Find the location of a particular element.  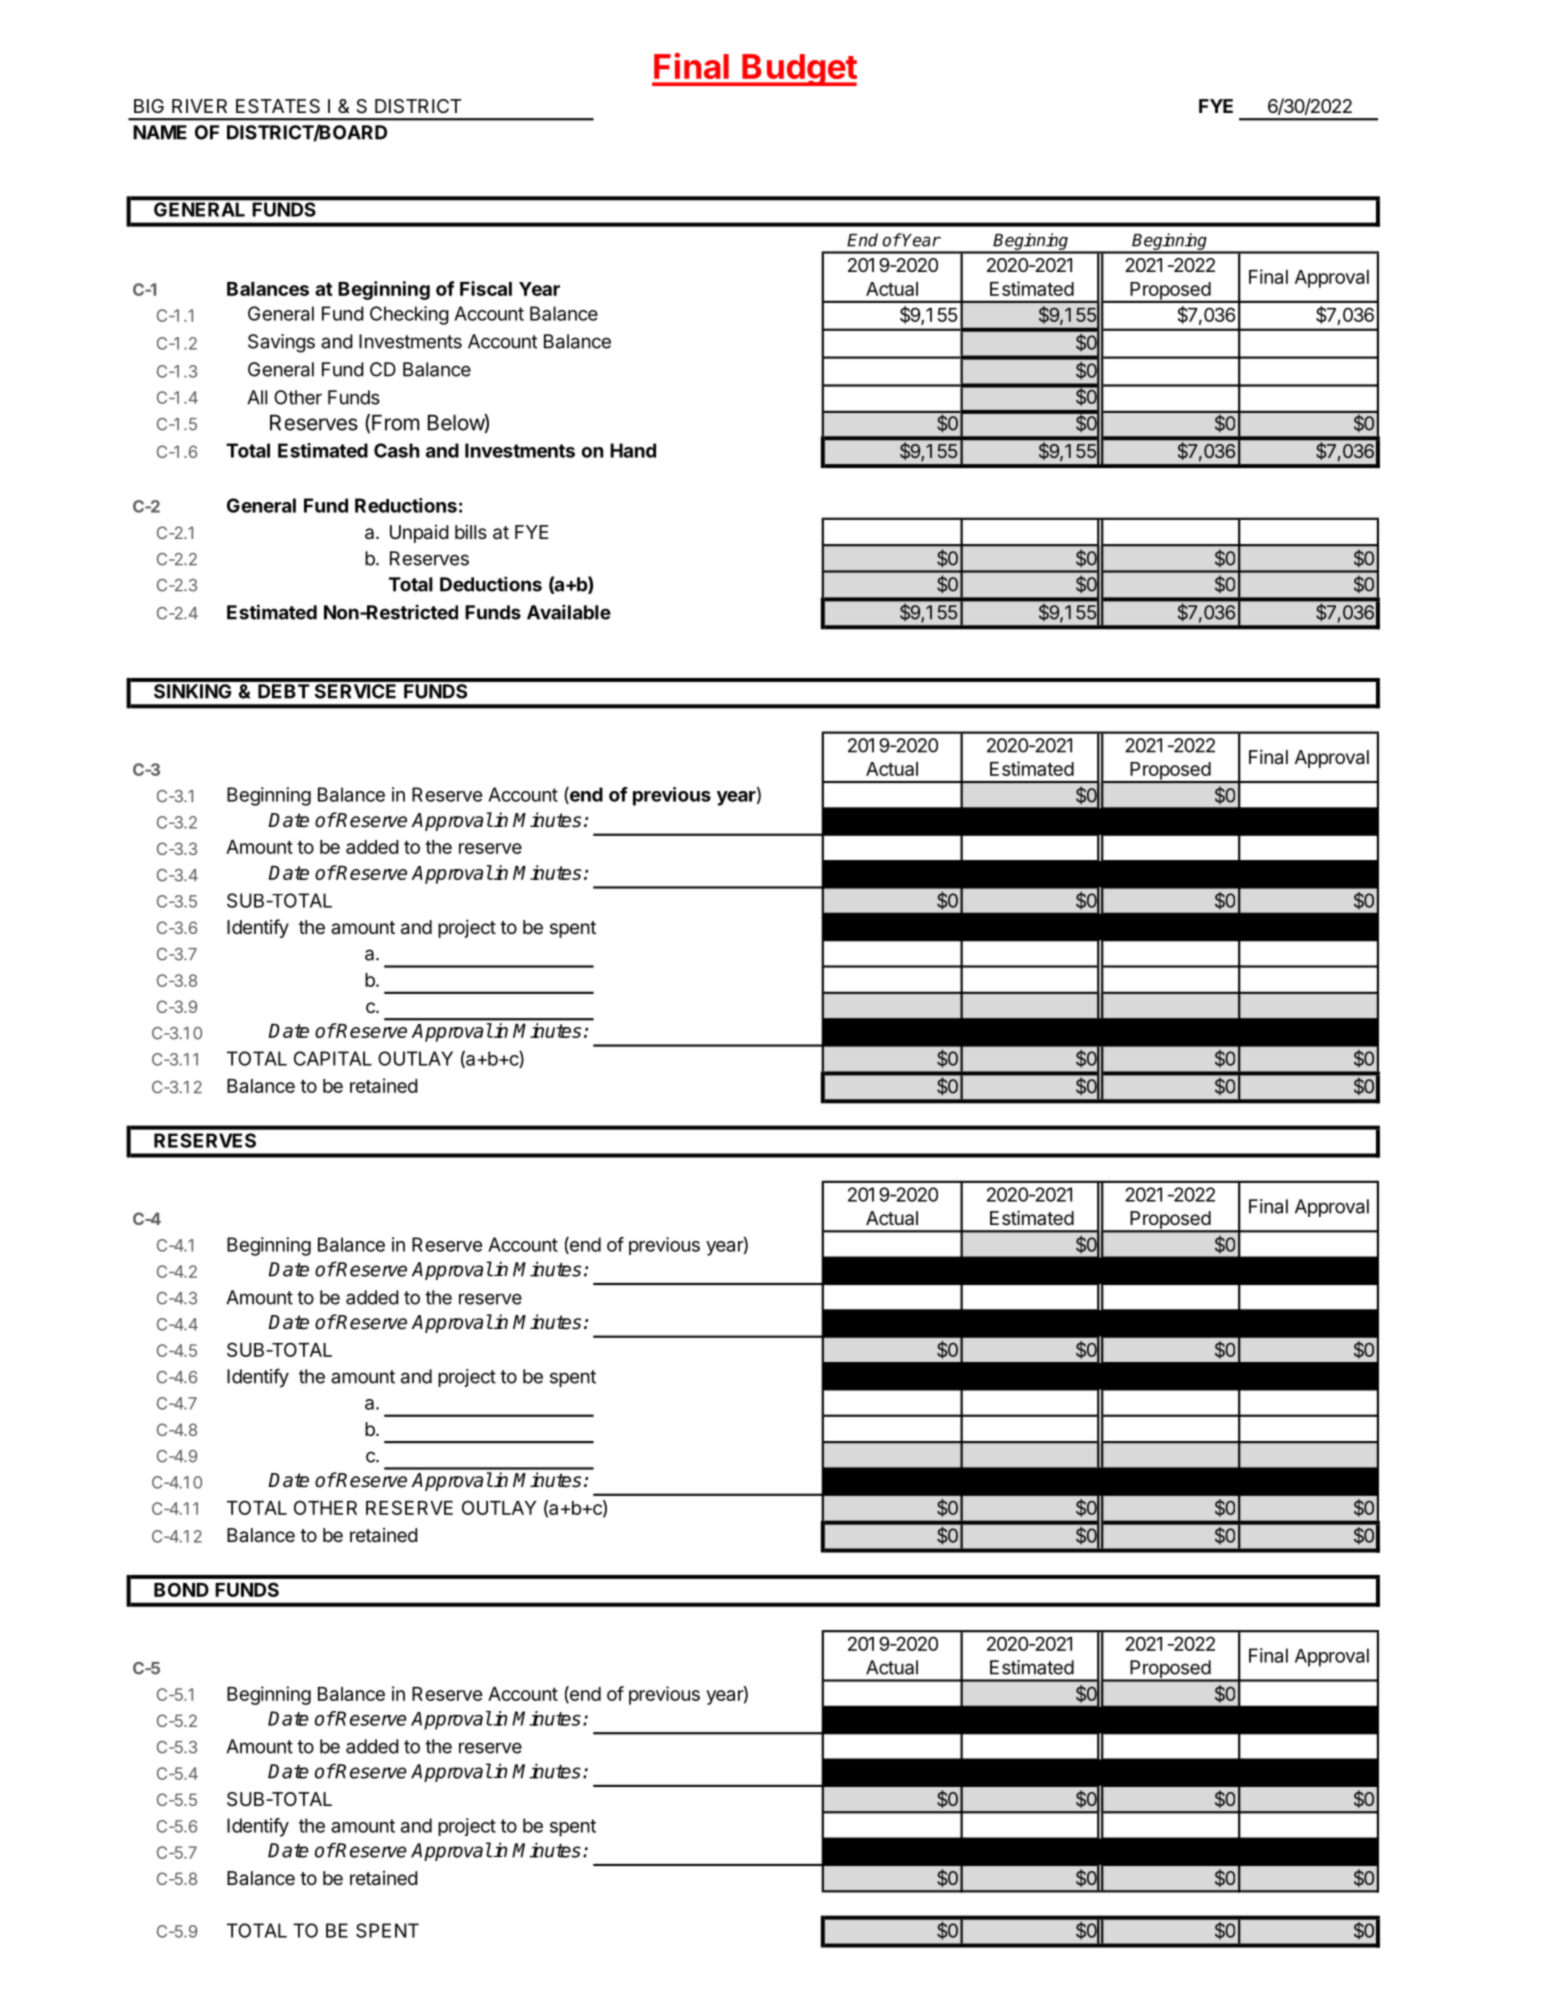

Available is located at coordinates (569, 612).
